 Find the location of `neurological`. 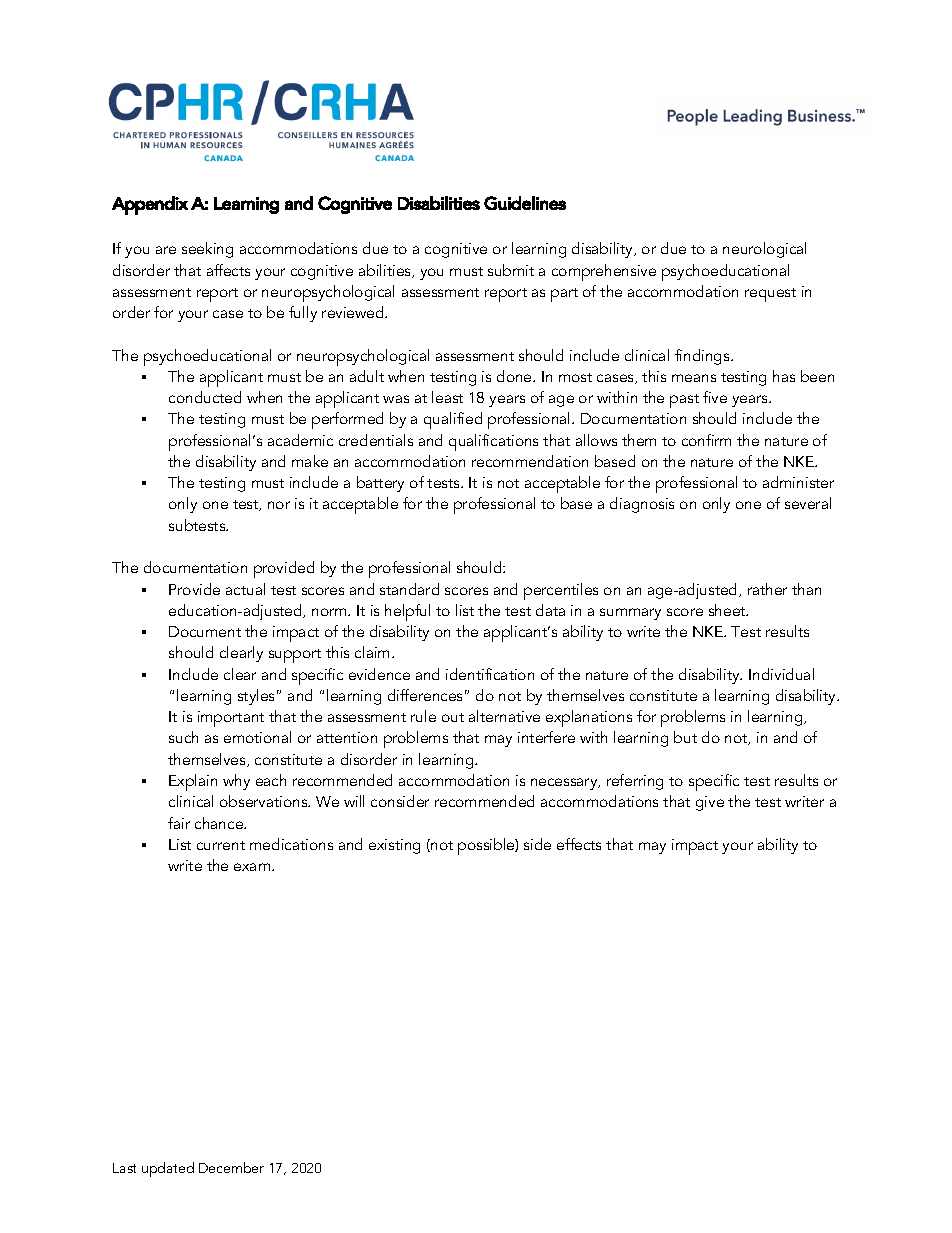

neurological is located at coordinates (764, 250).
